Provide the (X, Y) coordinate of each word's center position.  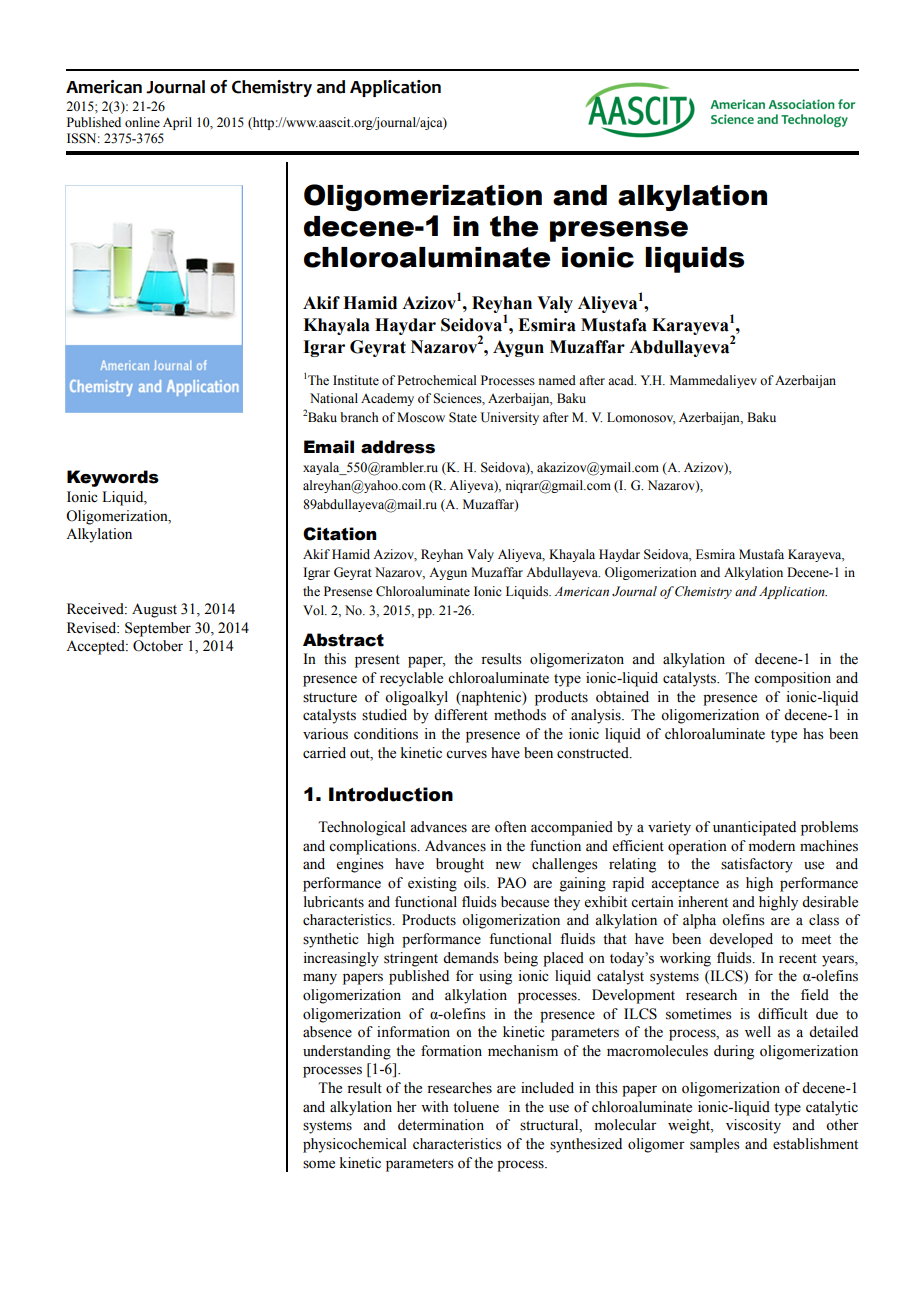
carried (324, 753)
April (177, 123)
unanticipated (754, 828)
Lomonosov (641, 418)
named (557, 380)
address (398, 447)
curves (466, 754)
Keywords (113, 478)
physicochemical (355, 1145)
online (142, 122)
